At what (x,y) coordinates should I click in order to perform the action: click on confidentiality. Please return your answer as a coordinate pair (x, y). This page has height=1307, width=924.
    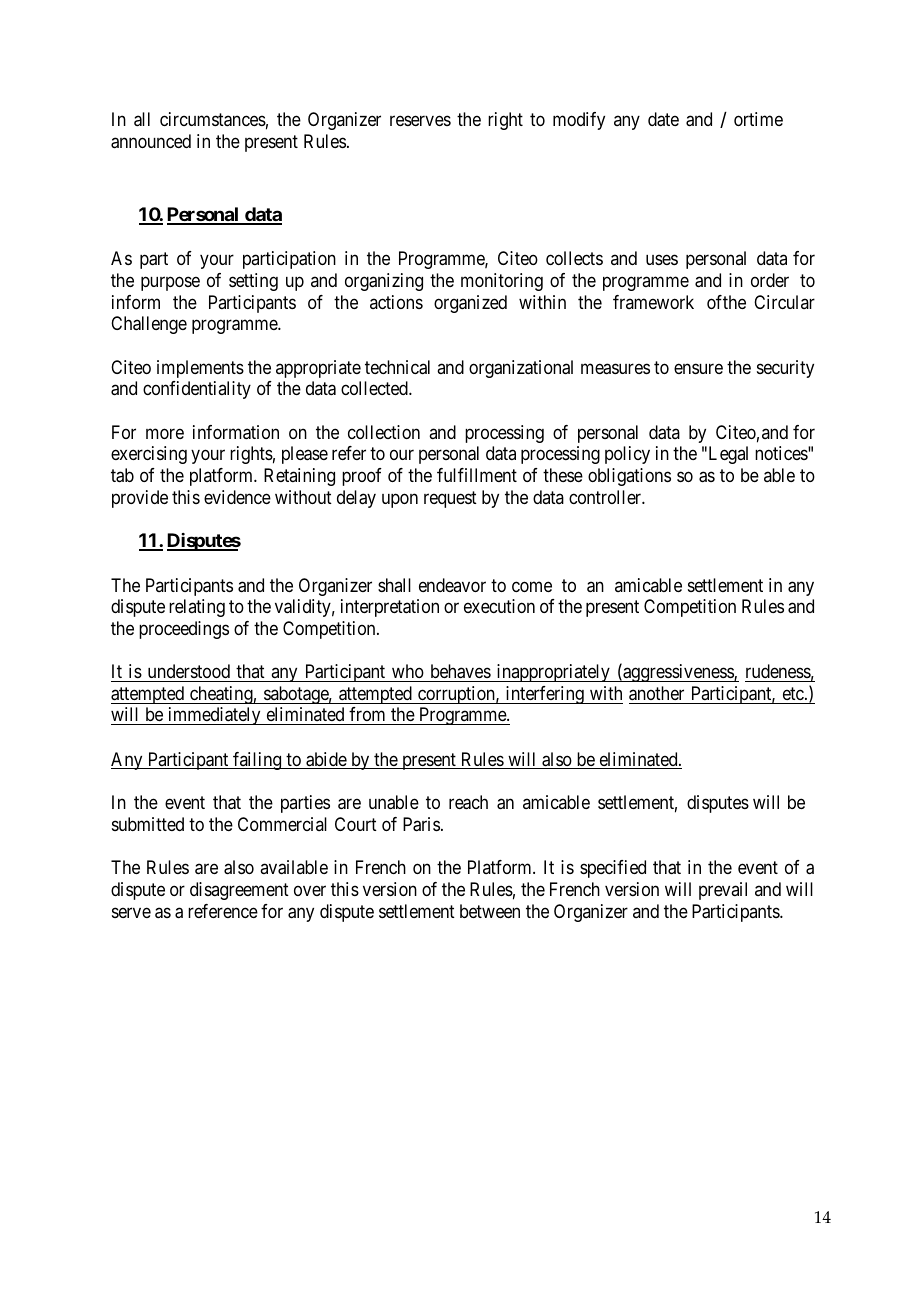
    Looking at the image, I should click on (197, 390).
